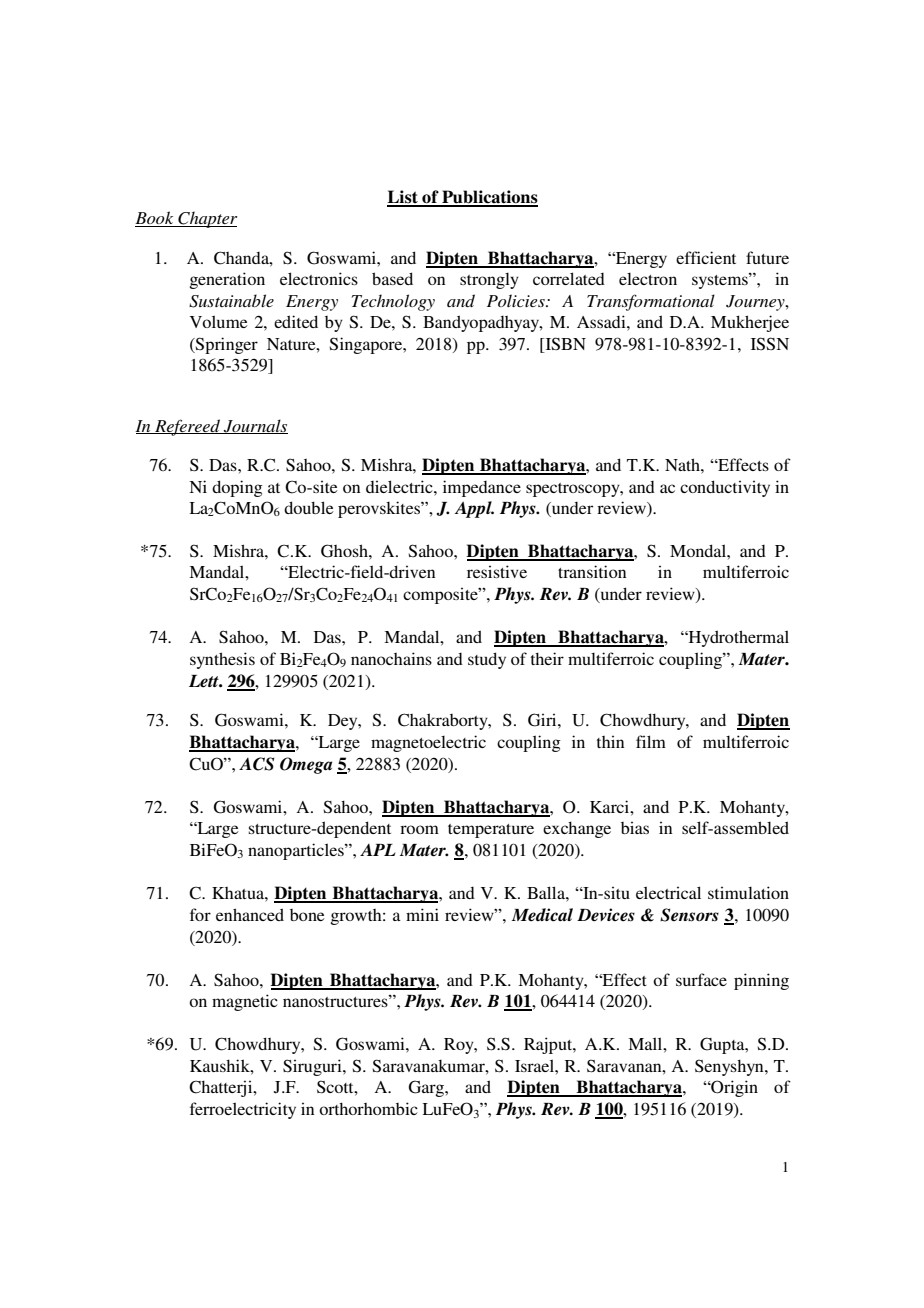  What do you see at coordinates (245, 1002) in the document?
I see `magnetic` at bounding box center [245, 1002].
